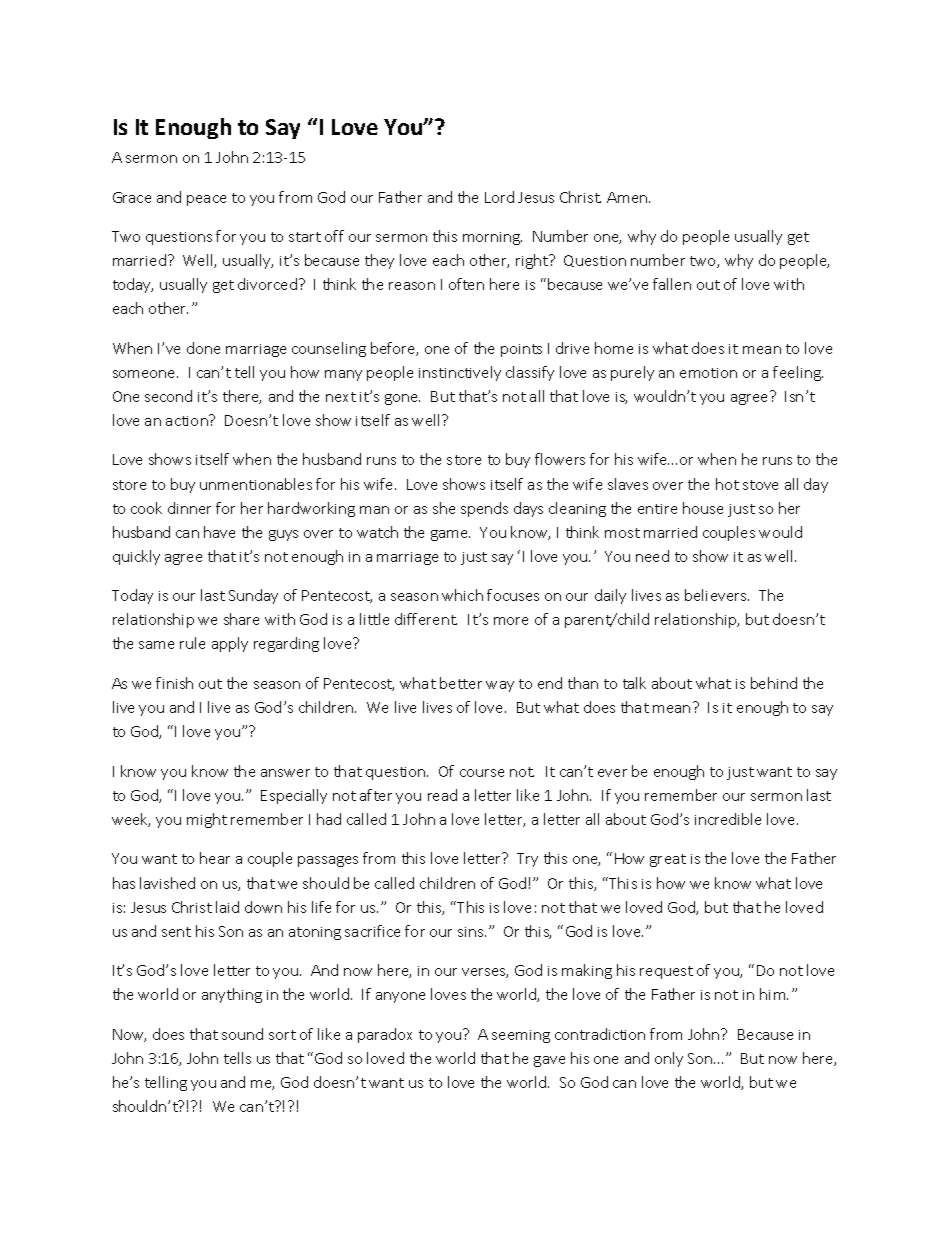 This screenshot has width=952, height=1233. What do you see at coordinates (484, 509) in the screenshot?
I see `spends` at bounding box center [484, 509].
